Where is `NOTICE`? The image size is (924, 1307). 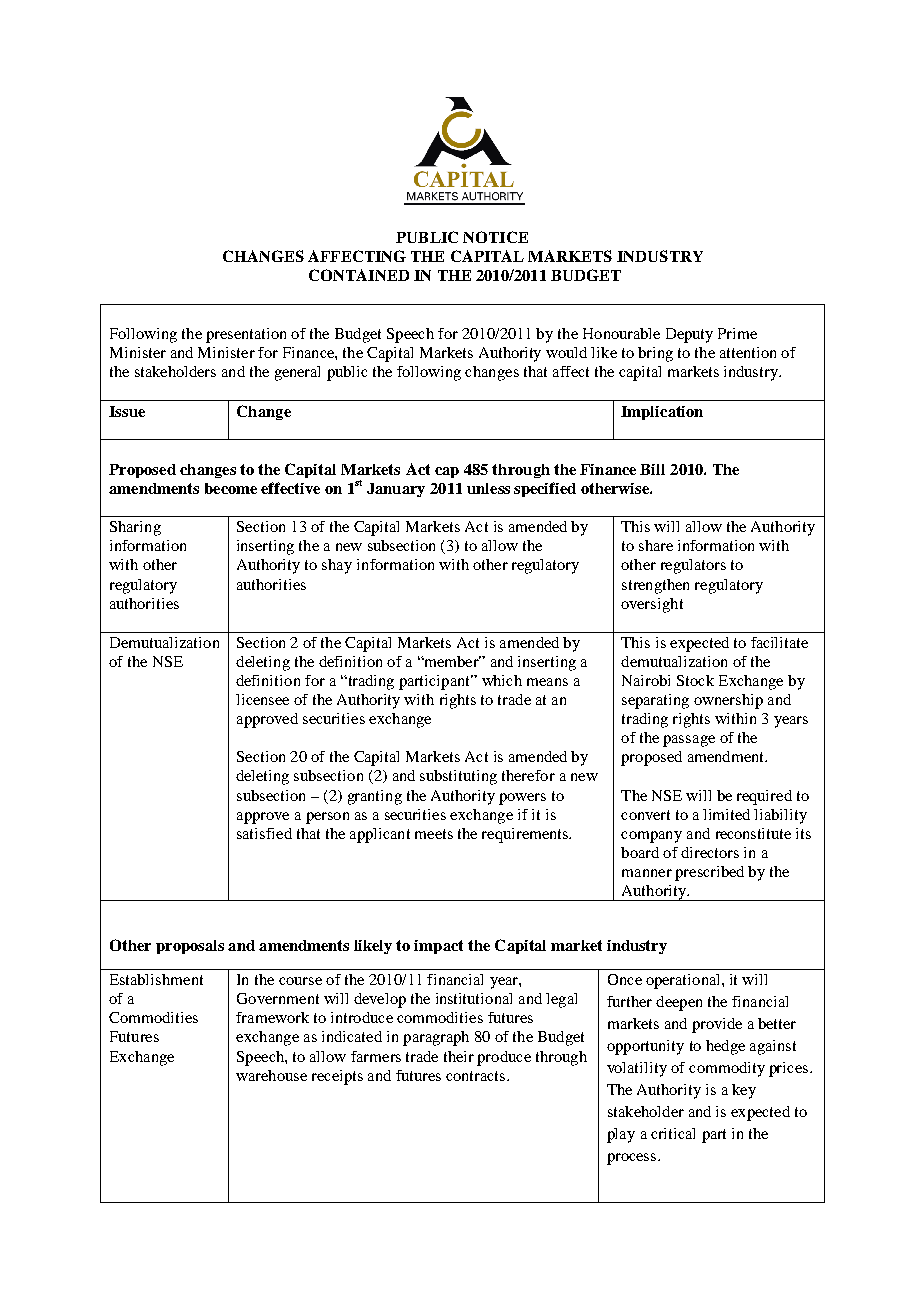 NOTICE is located at coordinates (495, 237).
